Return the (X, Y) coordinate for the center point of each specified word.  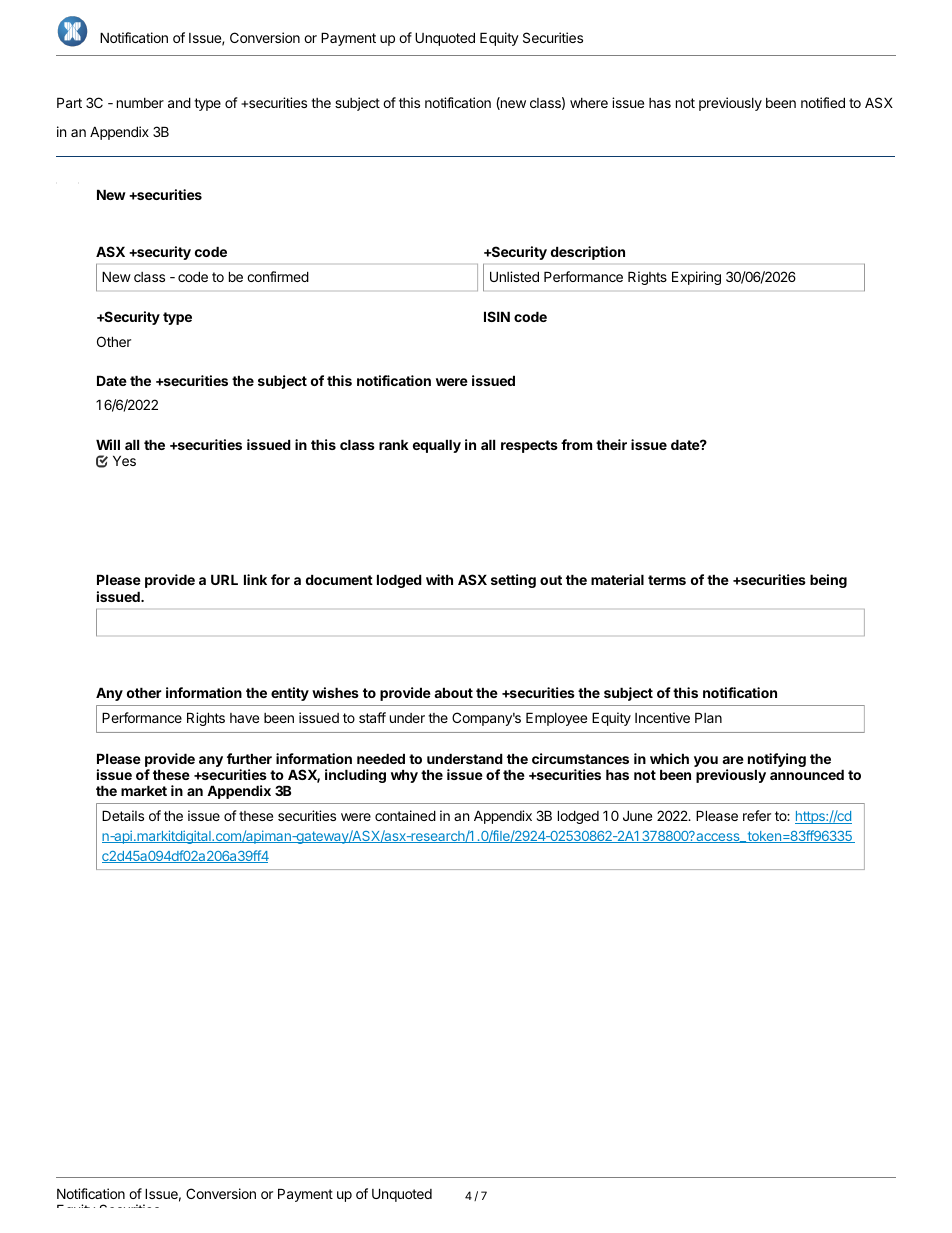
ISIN (497, 316)
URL (224, 579)
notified (823, 102)
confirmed (278, 276)
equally (437, 446)
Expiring (696, 278)
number (140, 103)
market (144, 790)
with (439, 579)
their (611, 444)
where (589, 103)
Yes (124, 460)
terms (667, 580)
